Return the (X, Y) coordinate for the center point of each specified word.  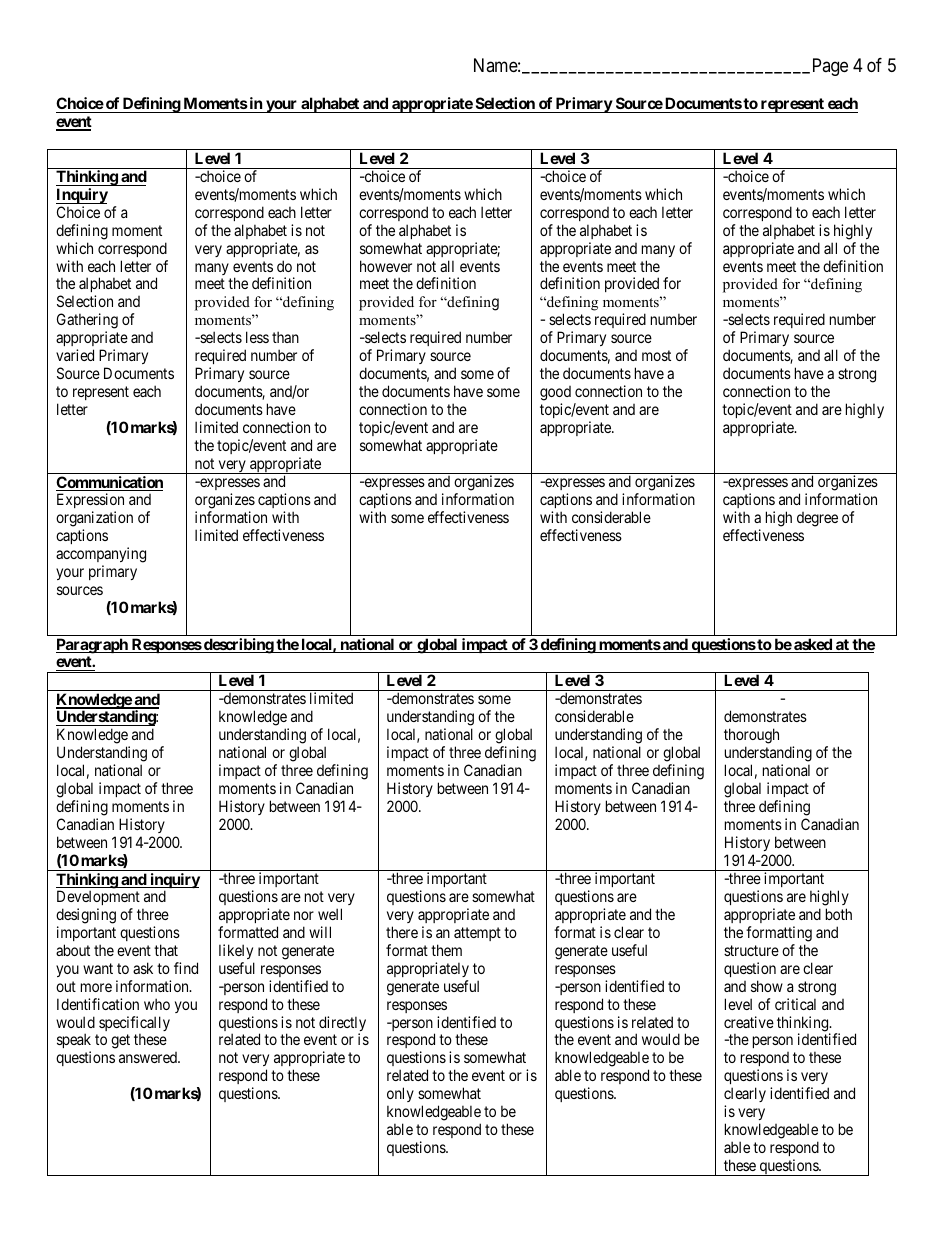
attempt (477, 934)
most (656, 355)
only (400, 1094)
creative (749, 1022)
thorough (751, 737)
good (555, 393)
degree (817, 519)
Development (98, 897)
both (839, 914)
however (386, 266)
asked (813, 645)
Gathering (87, 322)
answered (149, 1057)
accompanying (101, 555)
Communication (109, 483)
